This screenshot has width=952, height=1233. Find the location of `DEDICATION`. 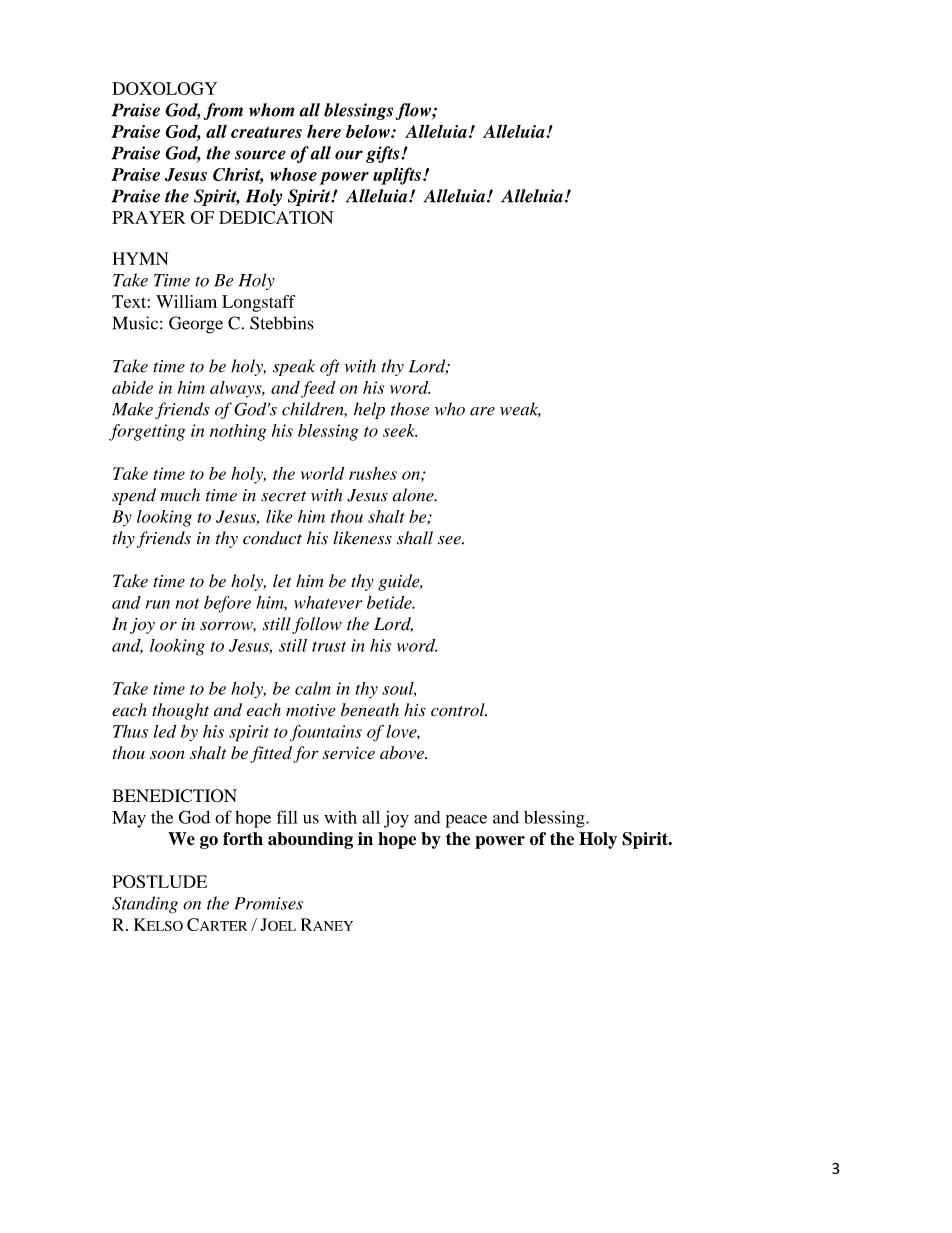

DEDICATION is located at coordinates (276, 217).
